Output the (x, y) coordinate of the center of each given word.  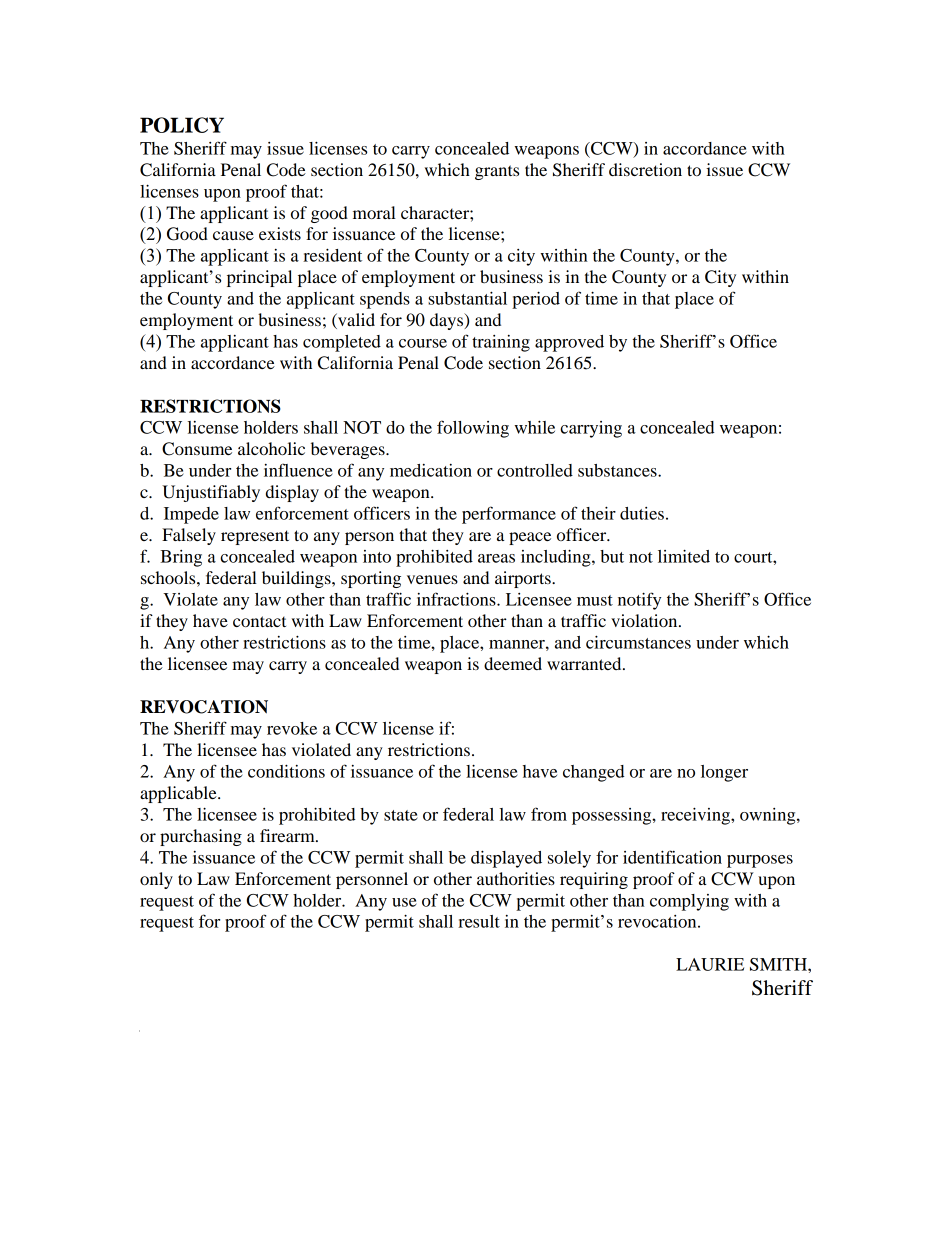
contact (259, 621)
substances (618, 470)
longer (724, 773)
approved (569, 343)
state (401, 815)
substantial (467, 298)
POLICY (182, 125)
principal (259, 278)
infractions (457, 599)
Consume (197, 449)
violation (645, 620)
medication (431, 470)
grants (497, 172)
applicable (179, 794)
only (156, 880)
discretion (645, 169)
